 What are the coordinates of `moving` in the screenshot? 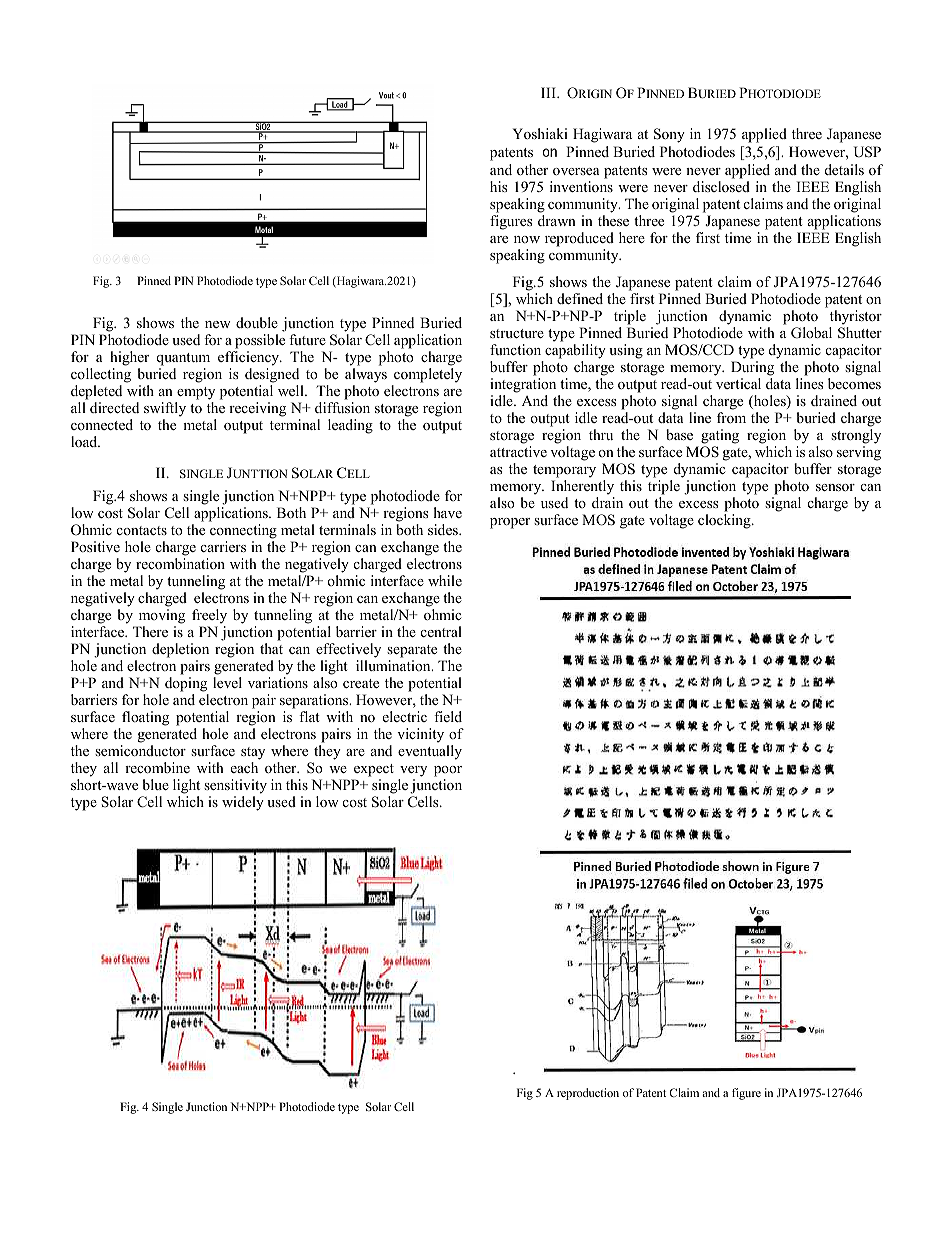 It's located at (162, 616).
